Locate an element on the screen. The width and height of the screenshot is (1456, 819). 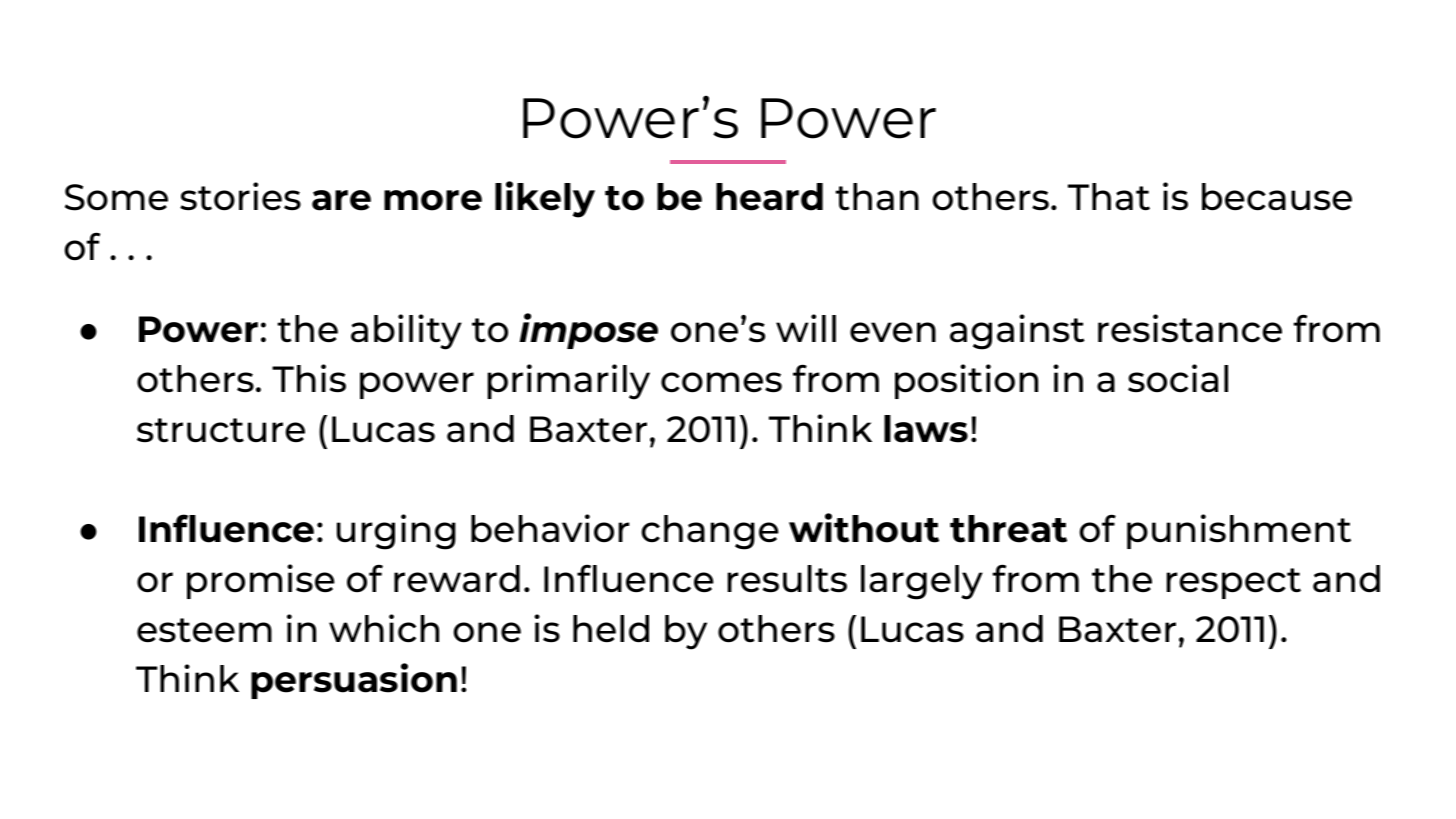
promise is located at coordinates (261, 581).
